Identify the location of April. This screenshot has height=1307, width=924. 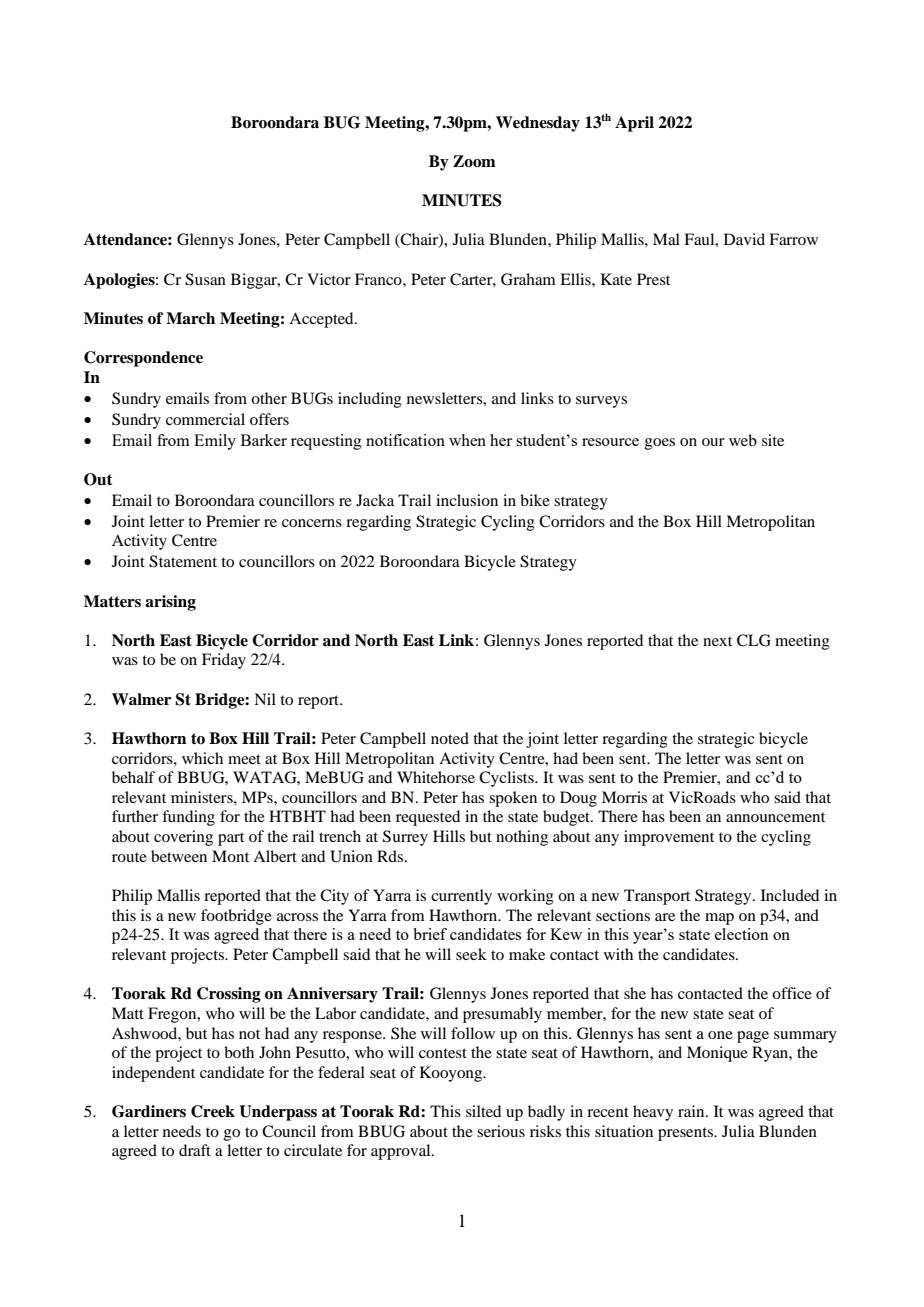
(634, 124).
